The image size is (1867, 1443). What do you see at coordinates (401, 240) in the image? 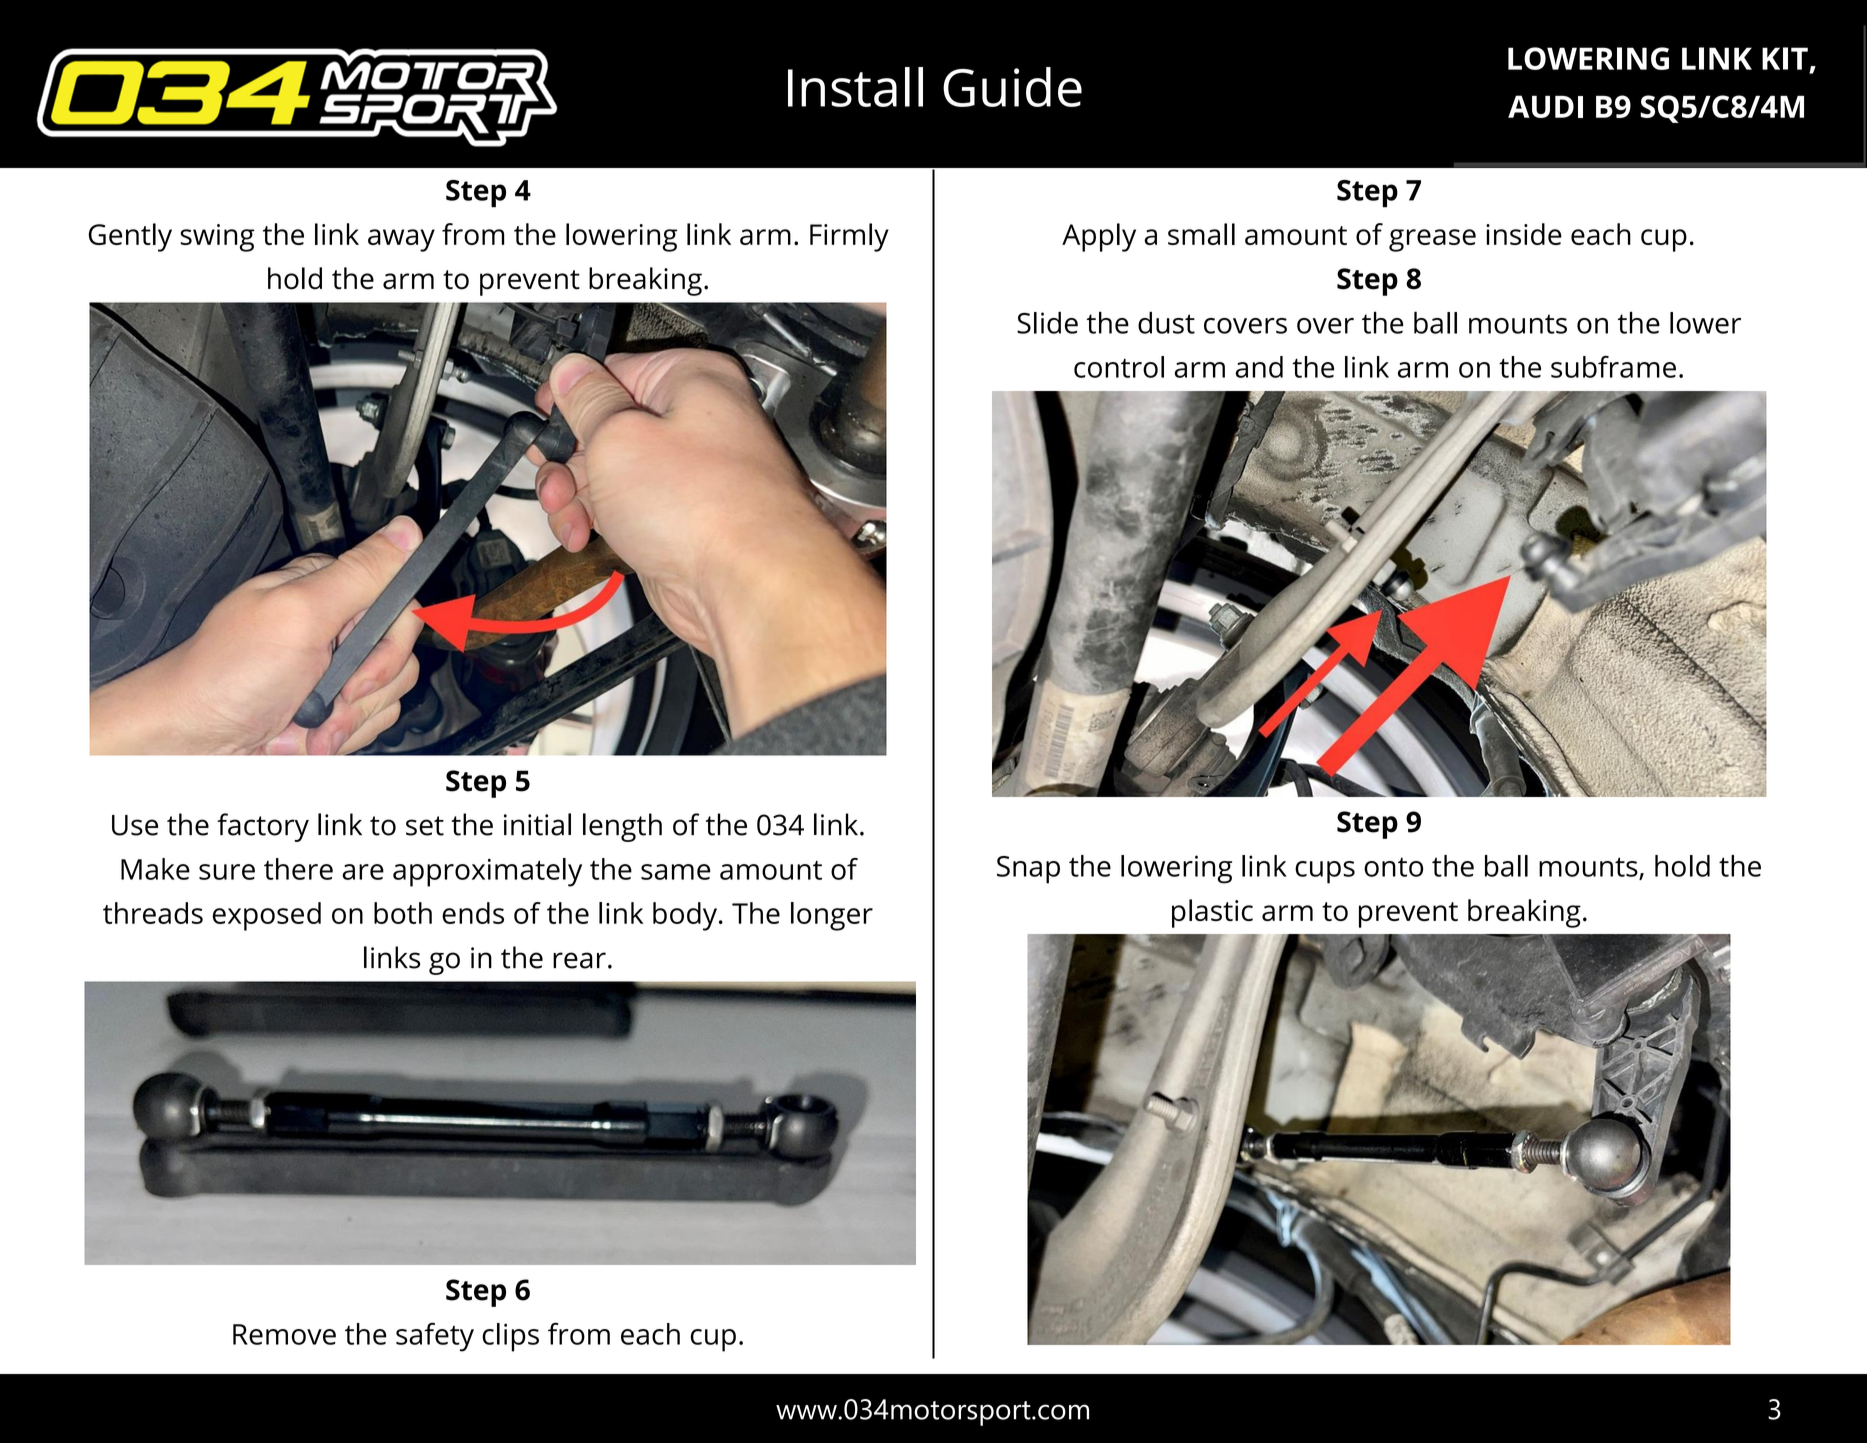
I see `away` at bounding box center [401, 240].
